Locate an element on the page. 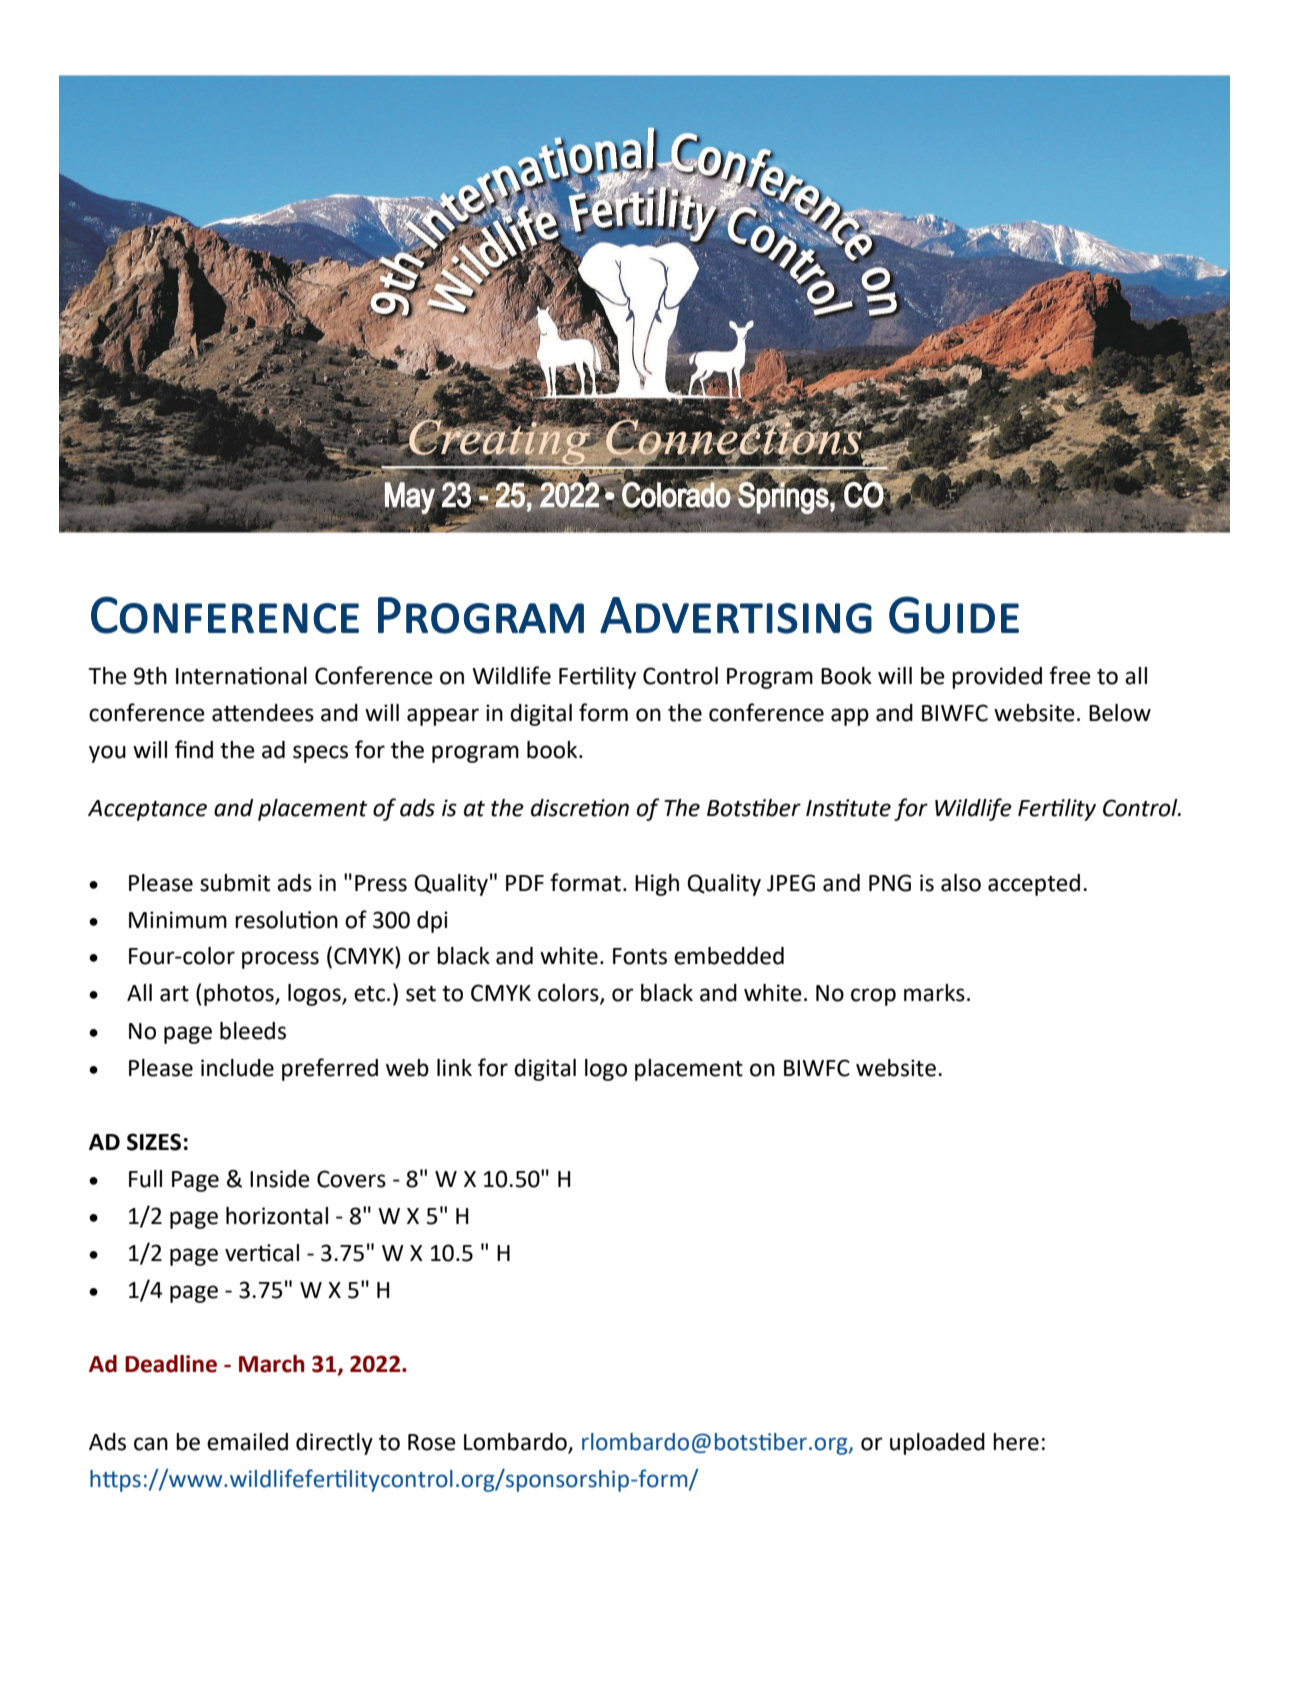 Image resolution: width=1300 pixels, height=1682 pixels. emailed is located at coordinates (247, 1442).
